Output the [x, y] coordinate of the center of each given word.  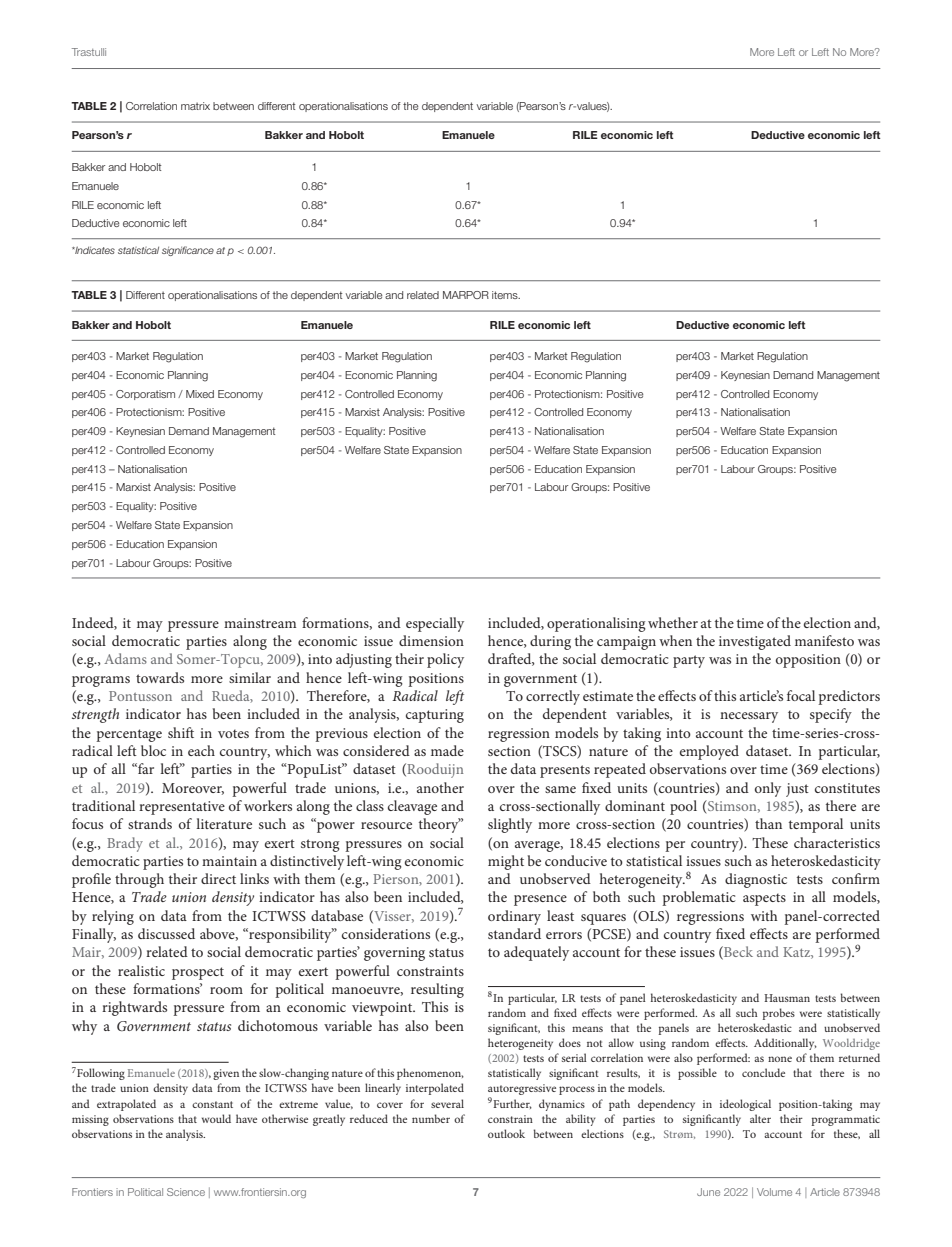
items [506, 295]
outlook [506, 1133]
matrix [195, 106]
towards [160, 677]
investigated [755, 642]
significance [188, 251]
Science [186, 1192]
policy [445, 660]
